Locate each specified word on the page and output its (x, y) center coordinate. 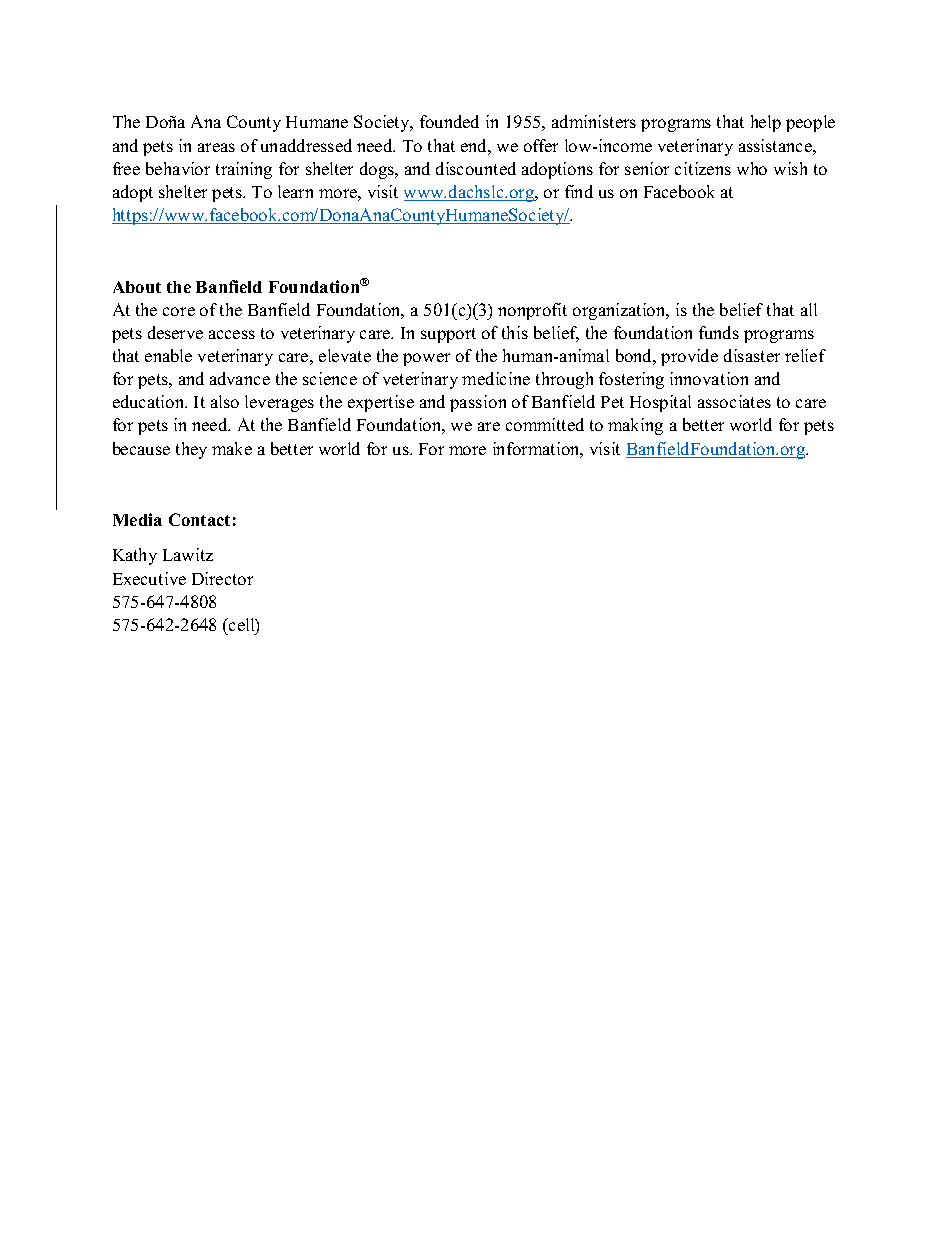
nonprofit (532, 311)
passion (478, 403)
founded (449, 121)
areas (216, 147)
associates (734, 401)
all (809, 309)
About (137, 287)
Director (222, 578)
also (225, 401)
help (766, 123)
